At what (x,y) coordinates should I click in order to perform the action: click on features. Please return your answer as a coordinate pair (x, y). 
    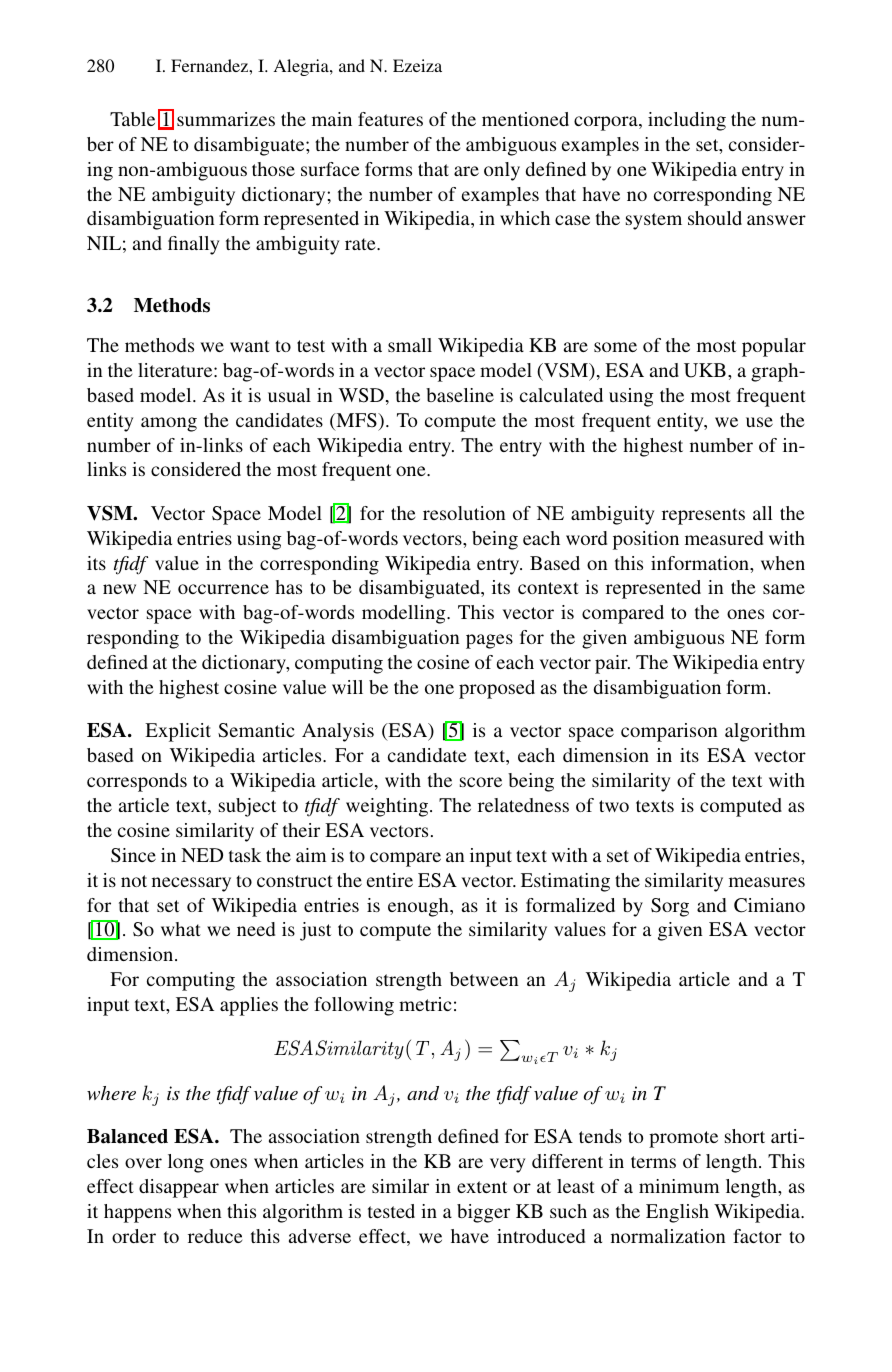
    Looking at the image, I should click on (390, 119).
